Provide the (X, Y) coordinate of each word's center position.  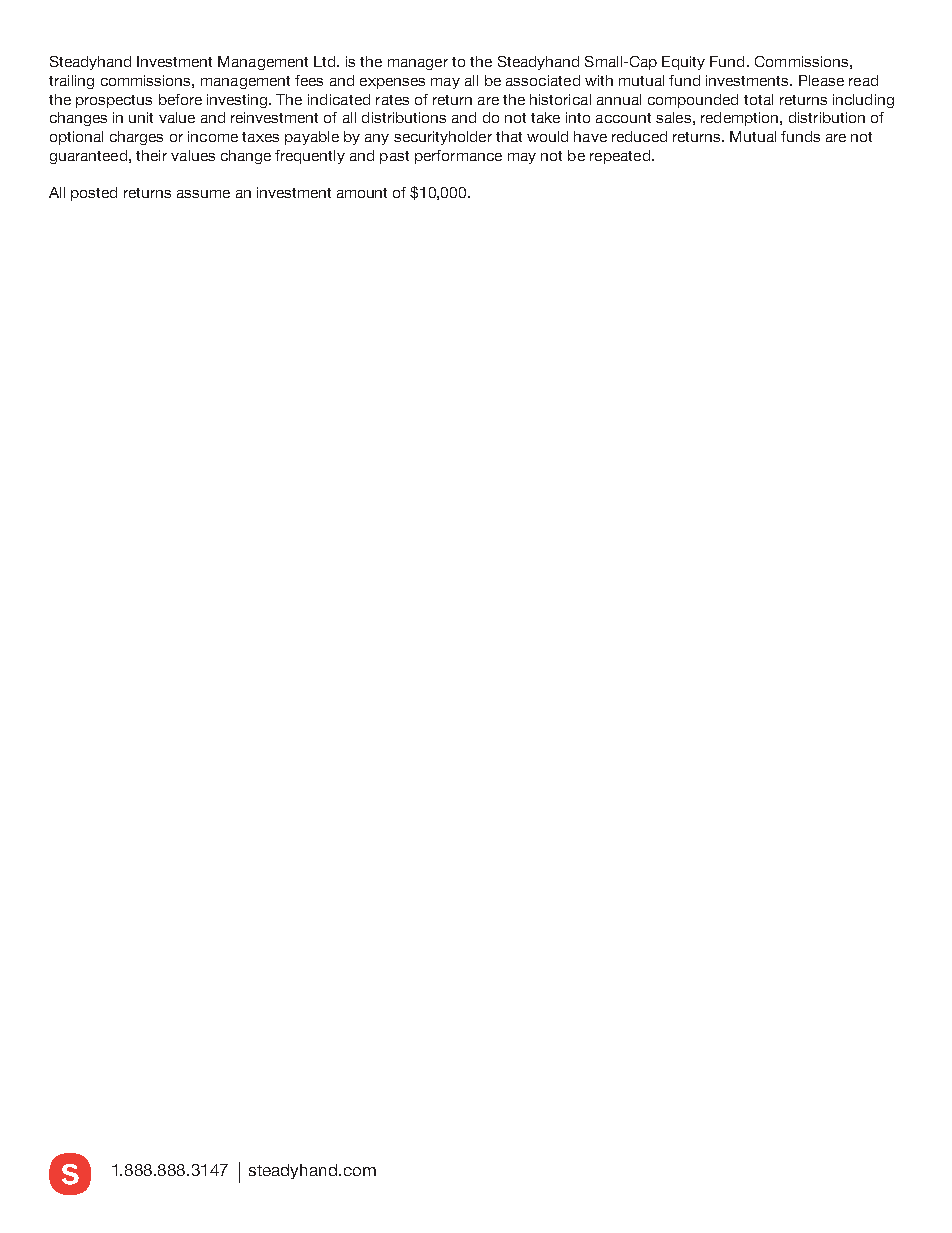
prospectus (114, 101)
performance (458, 157)
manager (418, 64)
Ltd (326, 61)
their (151, 155)
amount (362, 193)
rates (392, 100)
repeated (620, 157)
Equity (683, 63)
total (758, 99)
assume (203, 194)
